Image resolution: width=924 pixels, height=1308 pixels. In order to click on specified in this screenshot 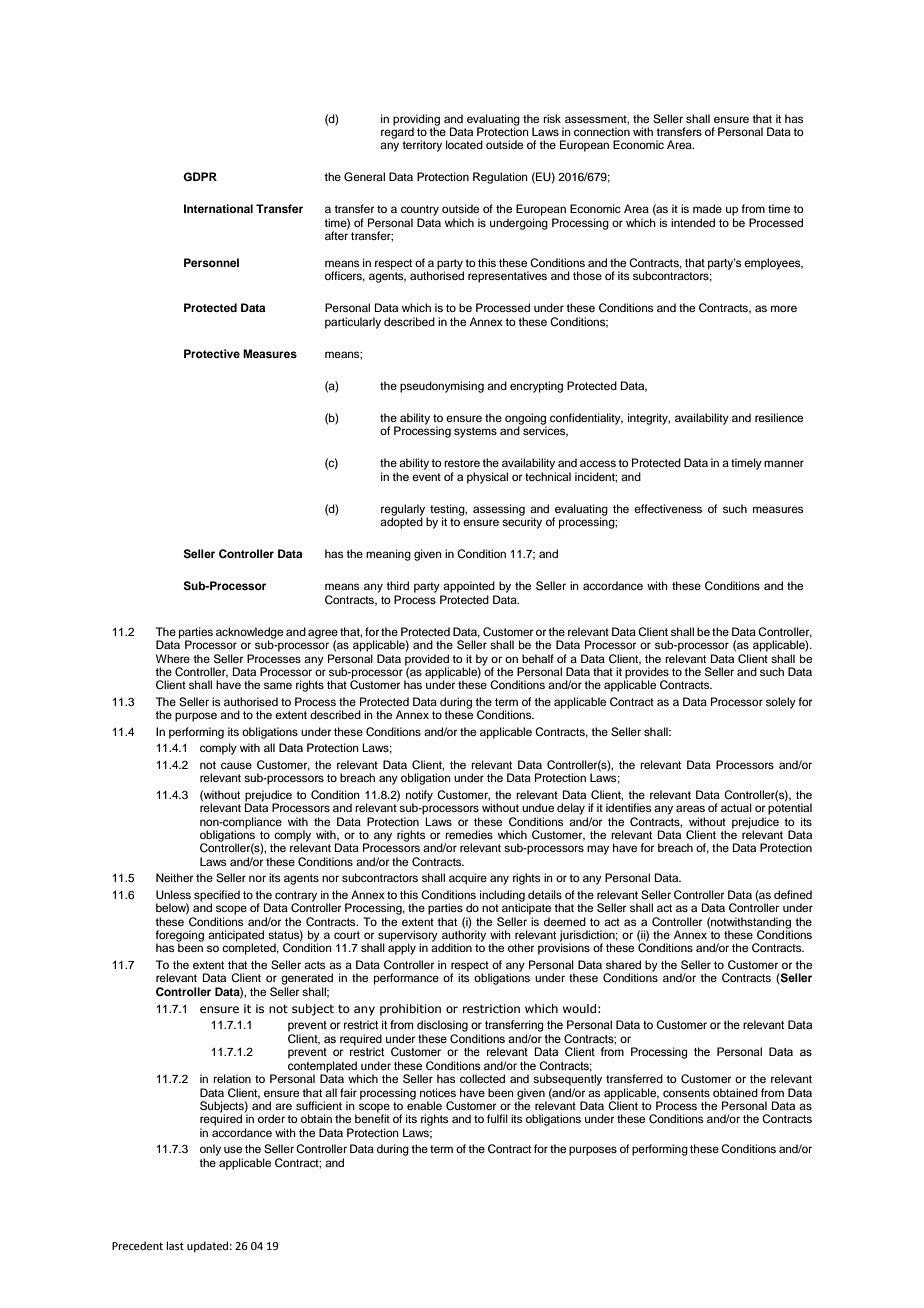, I will do `click(217, 897)`.
